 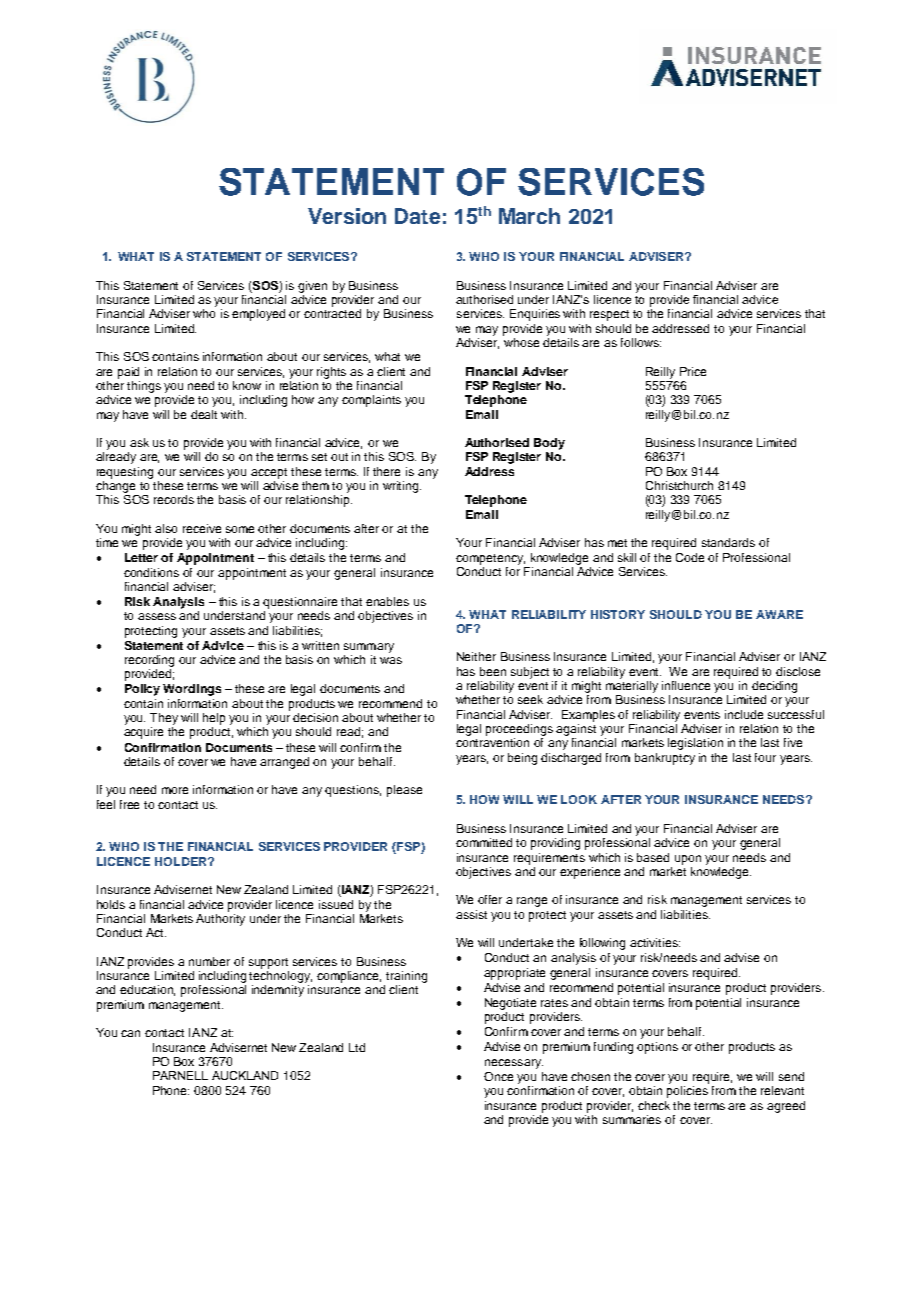 I want to click on competency, so click(x=490, y=559).
